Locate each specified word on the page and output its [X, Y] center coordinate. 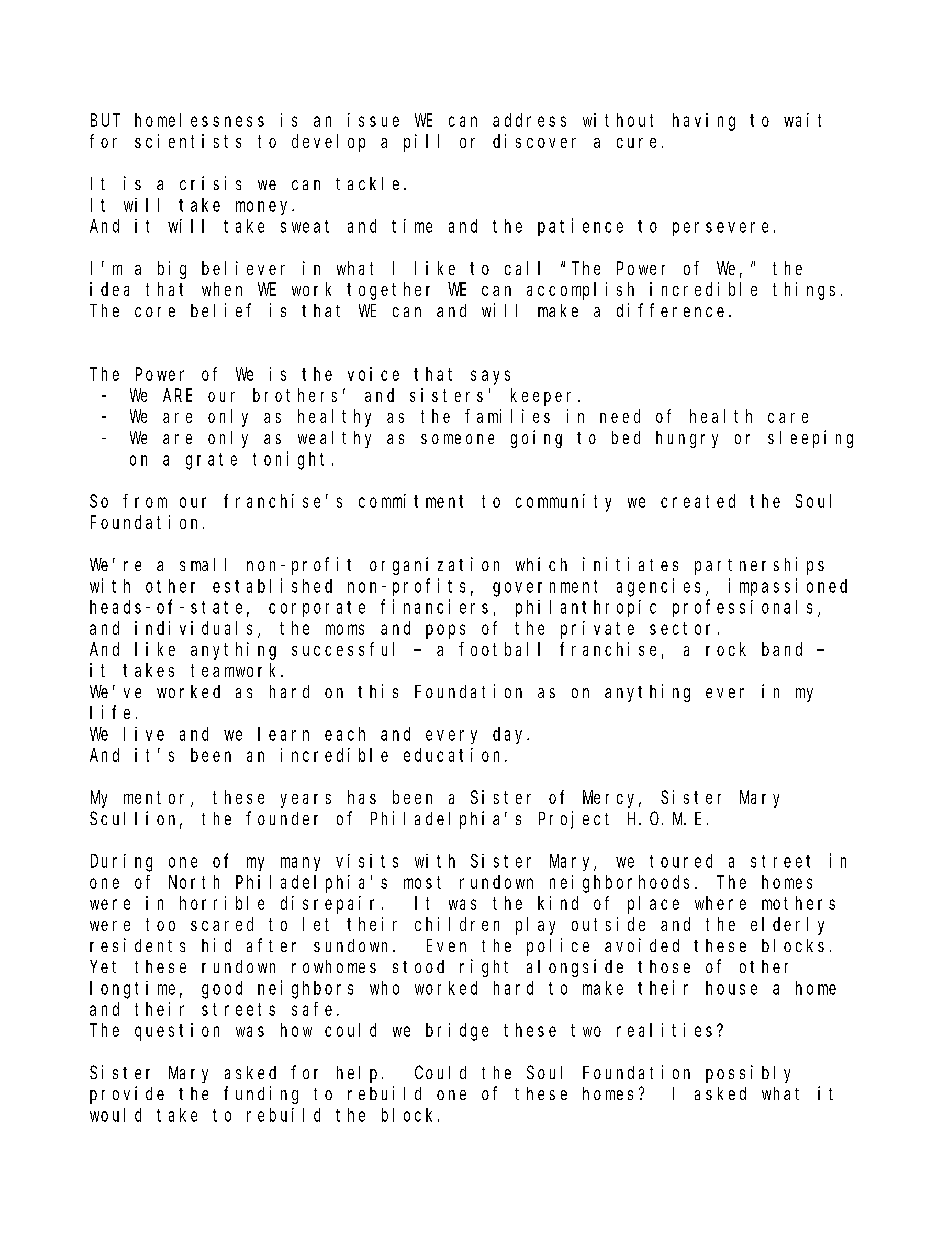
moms [345, 629]
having [704, 122]
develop [328, 143]
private [597, 630]
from [145, 501]
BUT [105, 120]
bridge [457, 1032]
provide [127, 1095]
